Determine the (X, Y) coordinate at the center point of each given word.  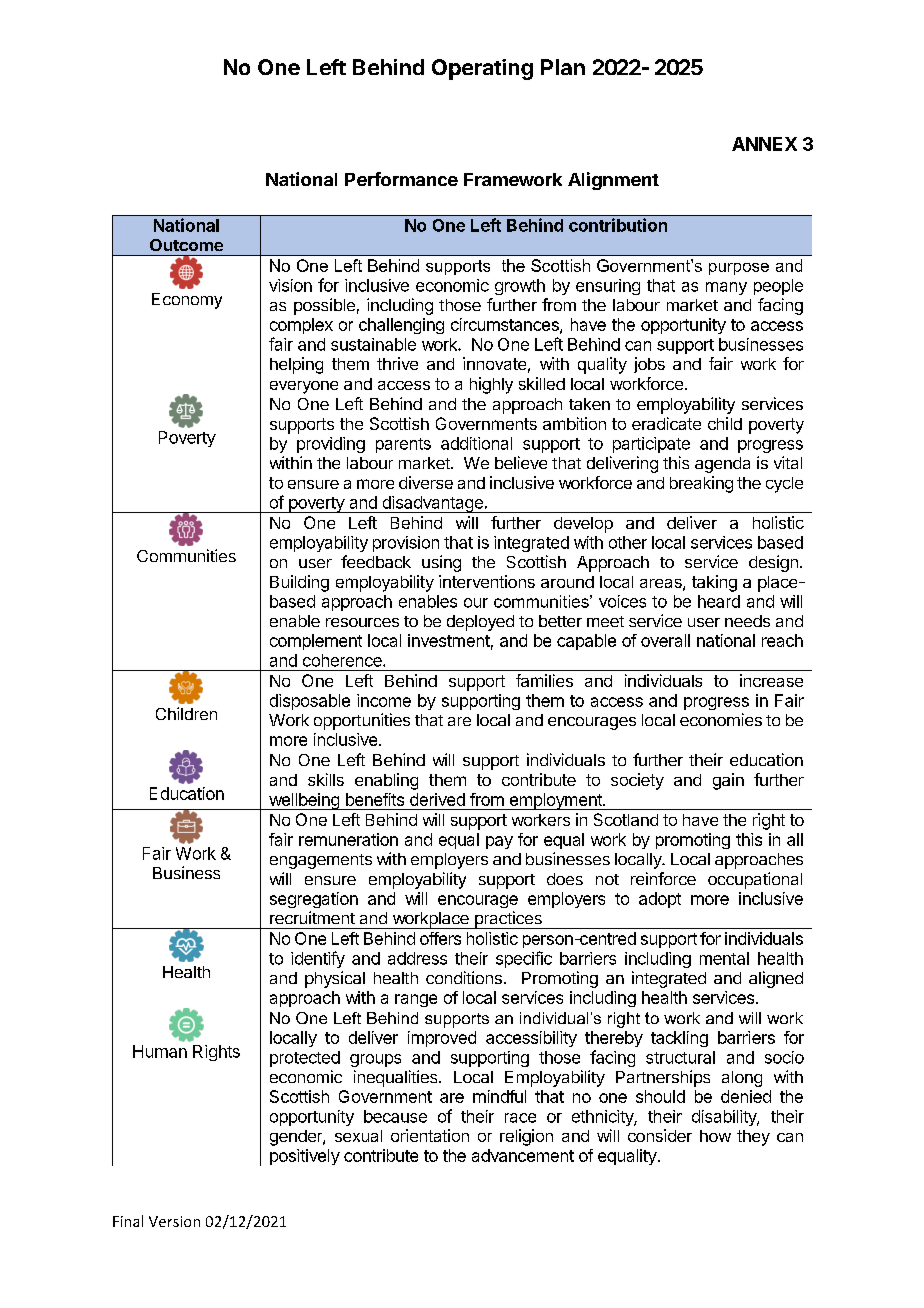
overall (665, 640)
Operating (482, 69)
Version (174, 1221)
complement (316, 642)
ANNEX (764, 144)
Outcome (186, 245)
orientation (430, 1135)
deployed (480, 623)
